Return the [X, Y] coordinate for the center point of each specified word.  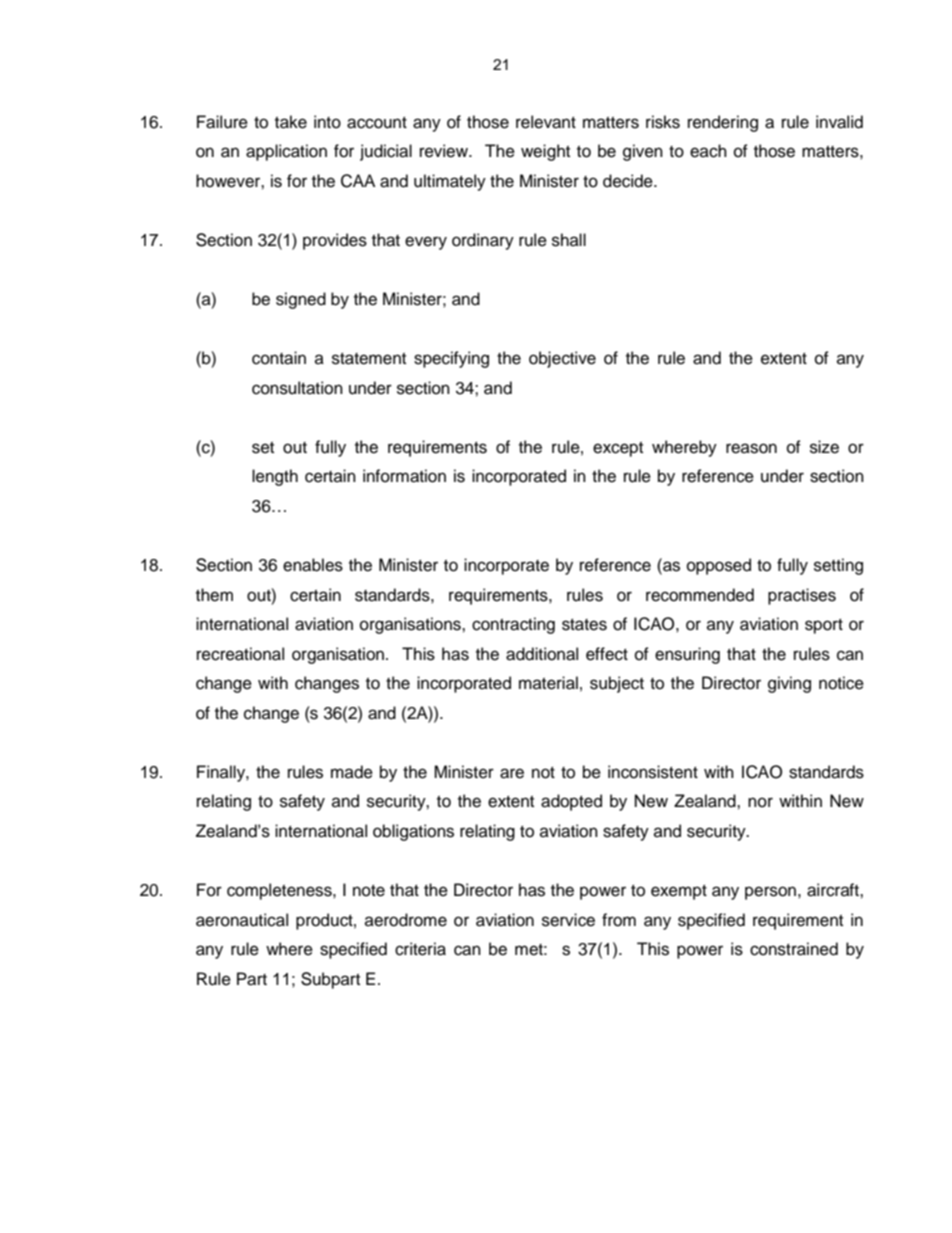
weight [545, 152]
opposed [719, 566]
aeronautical [242, 920]
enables [313, 565]
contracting [513, 625]
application [286, 152]
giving [789, 684]
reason [751, 448]
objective [562, 359]
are [512, 773]
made [352, 772]
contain [279, 358]
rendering [723, 123]
